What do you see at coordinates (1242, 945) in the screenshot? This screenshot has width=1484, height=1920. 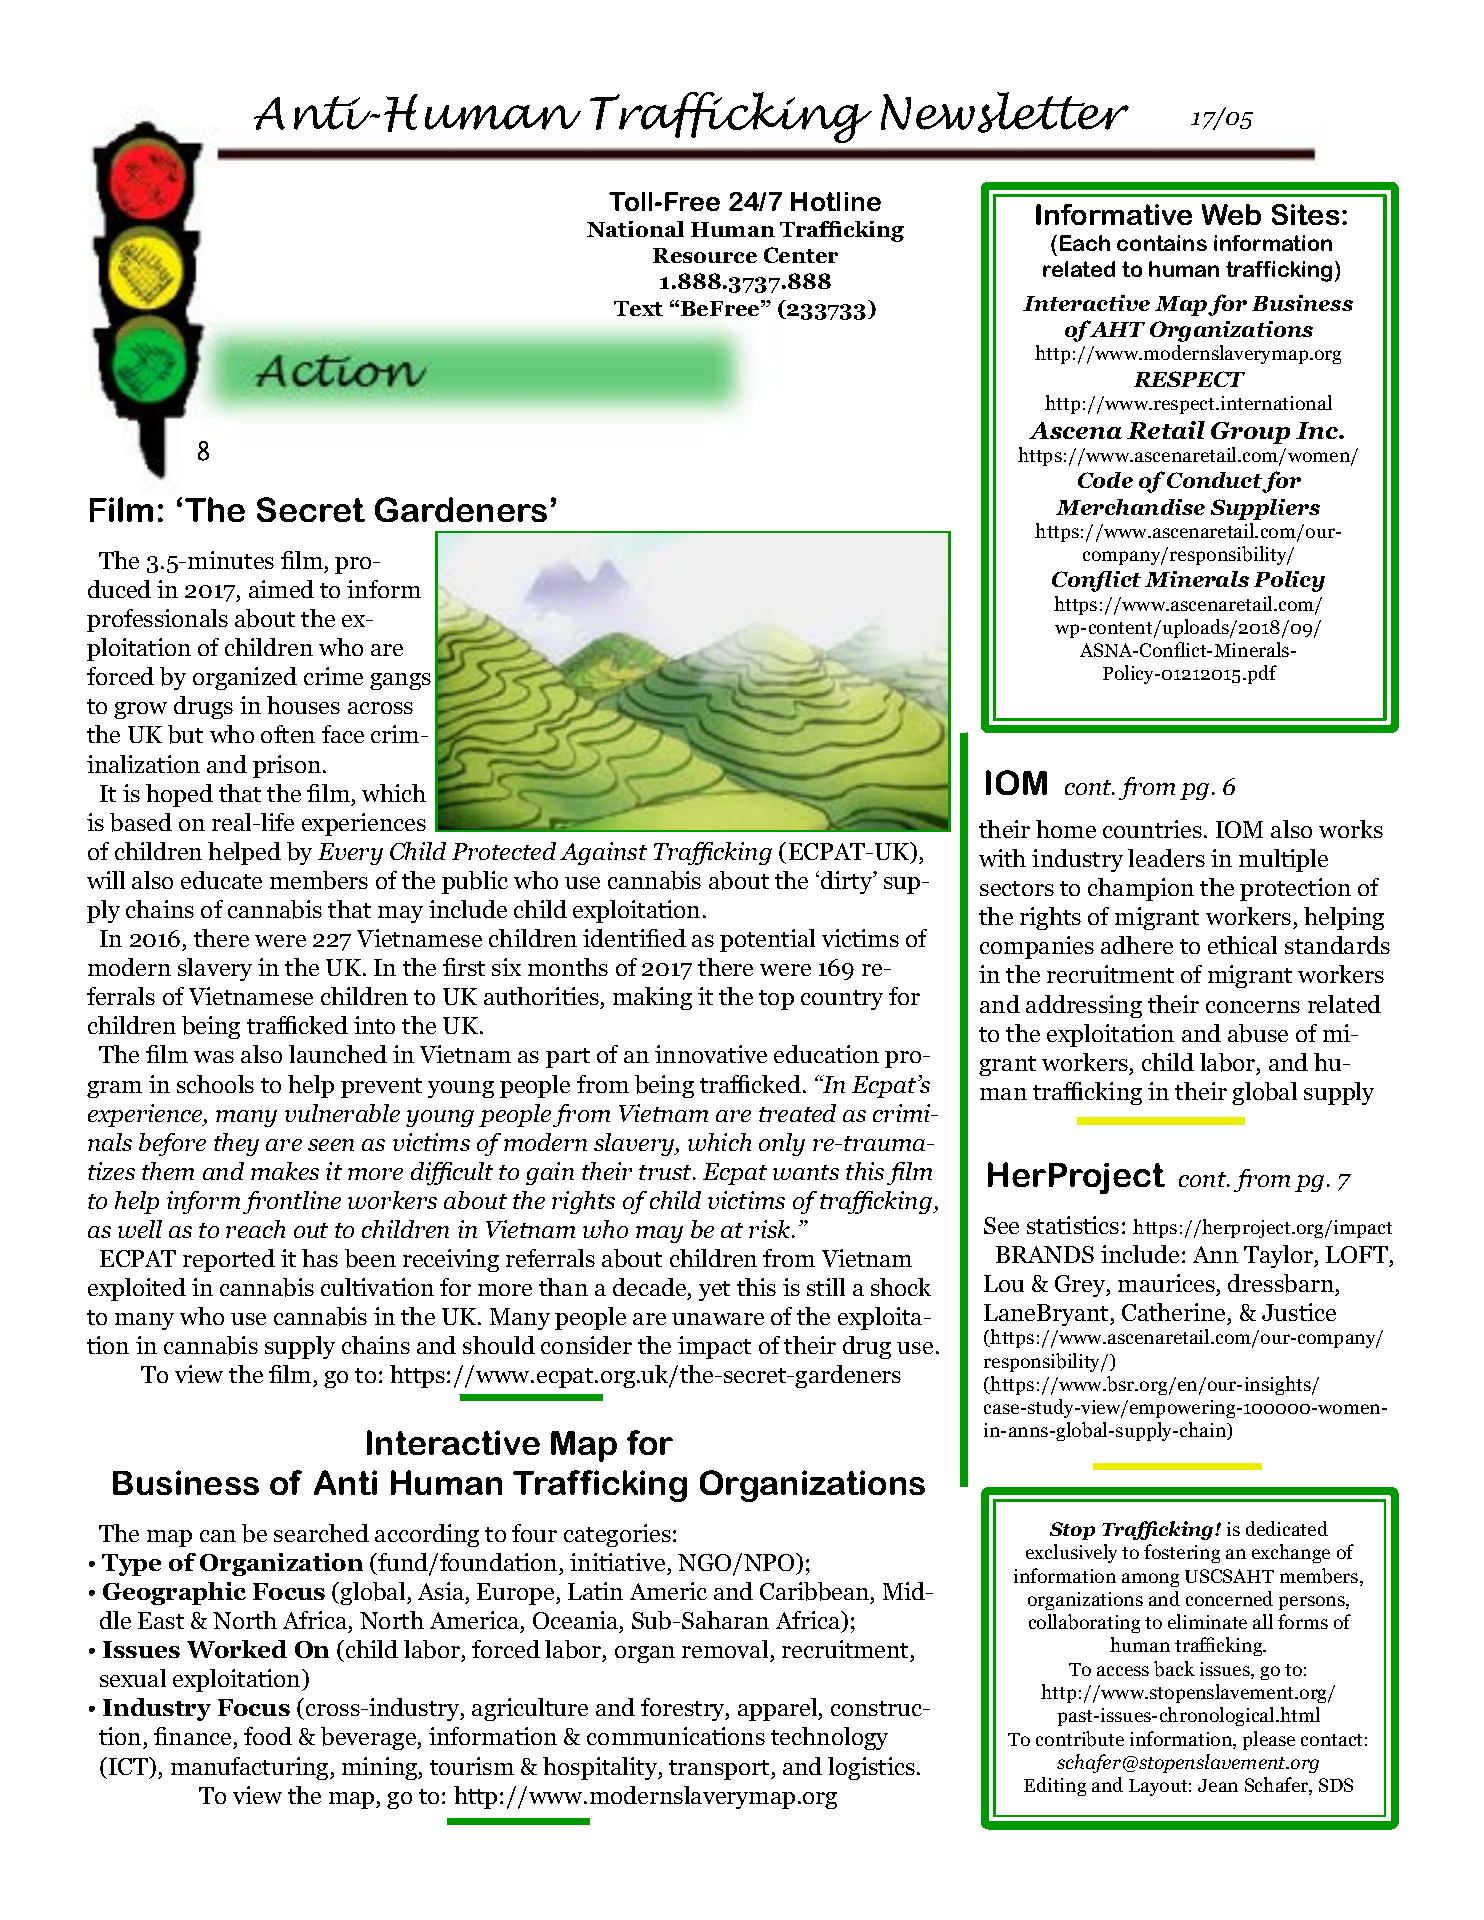 I see `ethical` at bounding box center [1242, 945].
